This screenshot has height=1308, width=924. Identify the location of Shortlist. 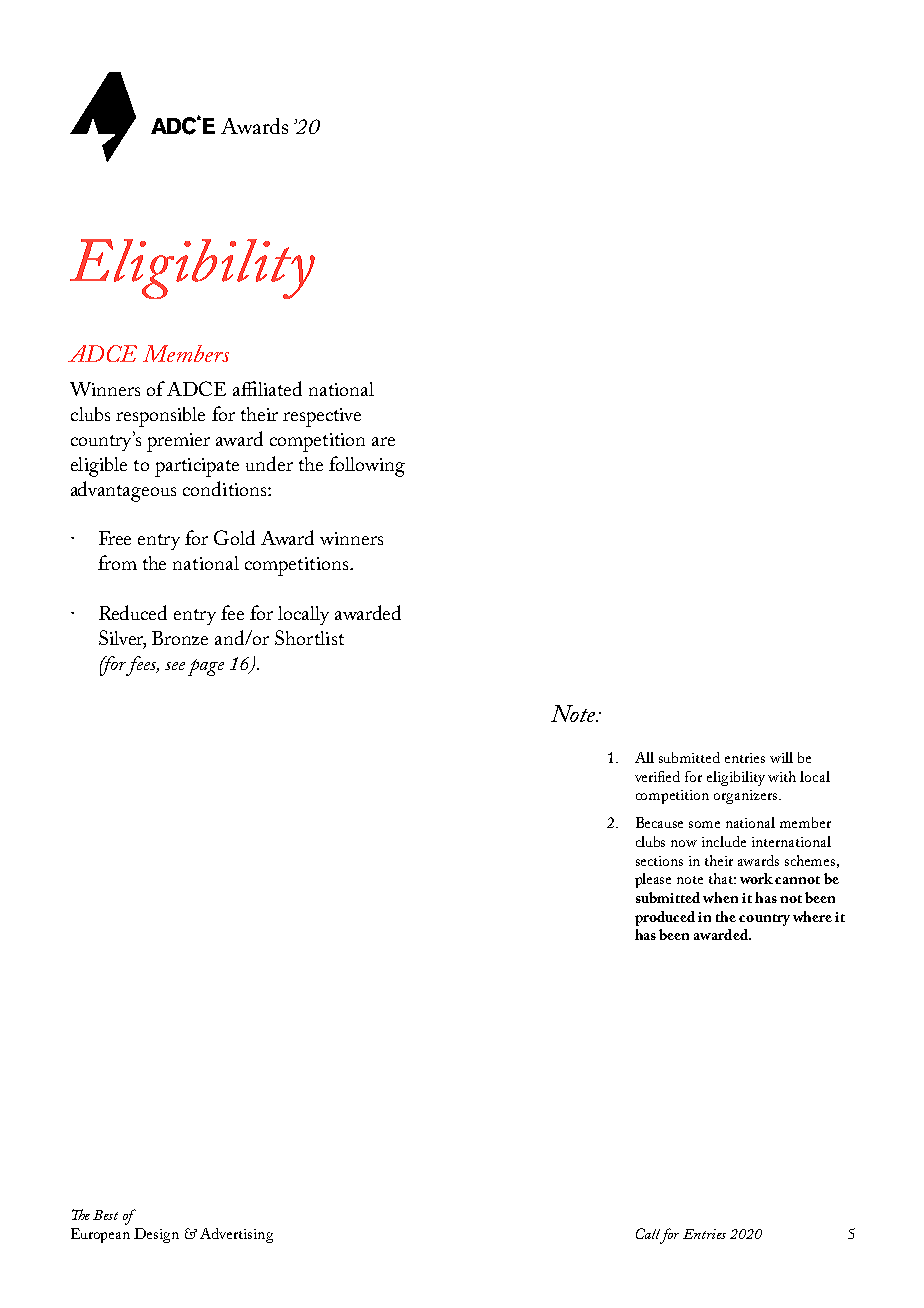
(309, 637).
